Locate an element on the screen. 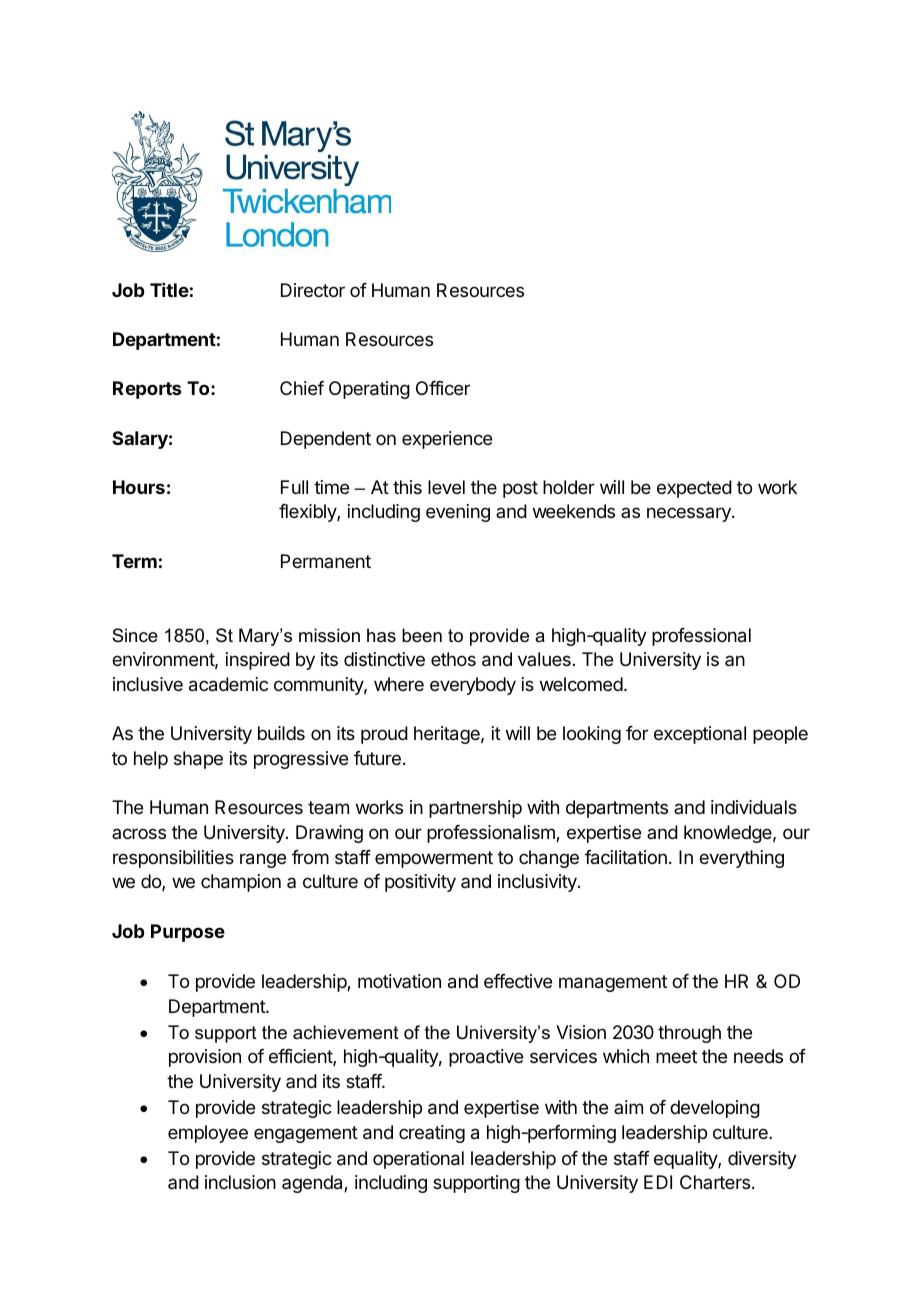 This screenshot has width=924, height=1308. employee is located at coordinates (208, 1134).
